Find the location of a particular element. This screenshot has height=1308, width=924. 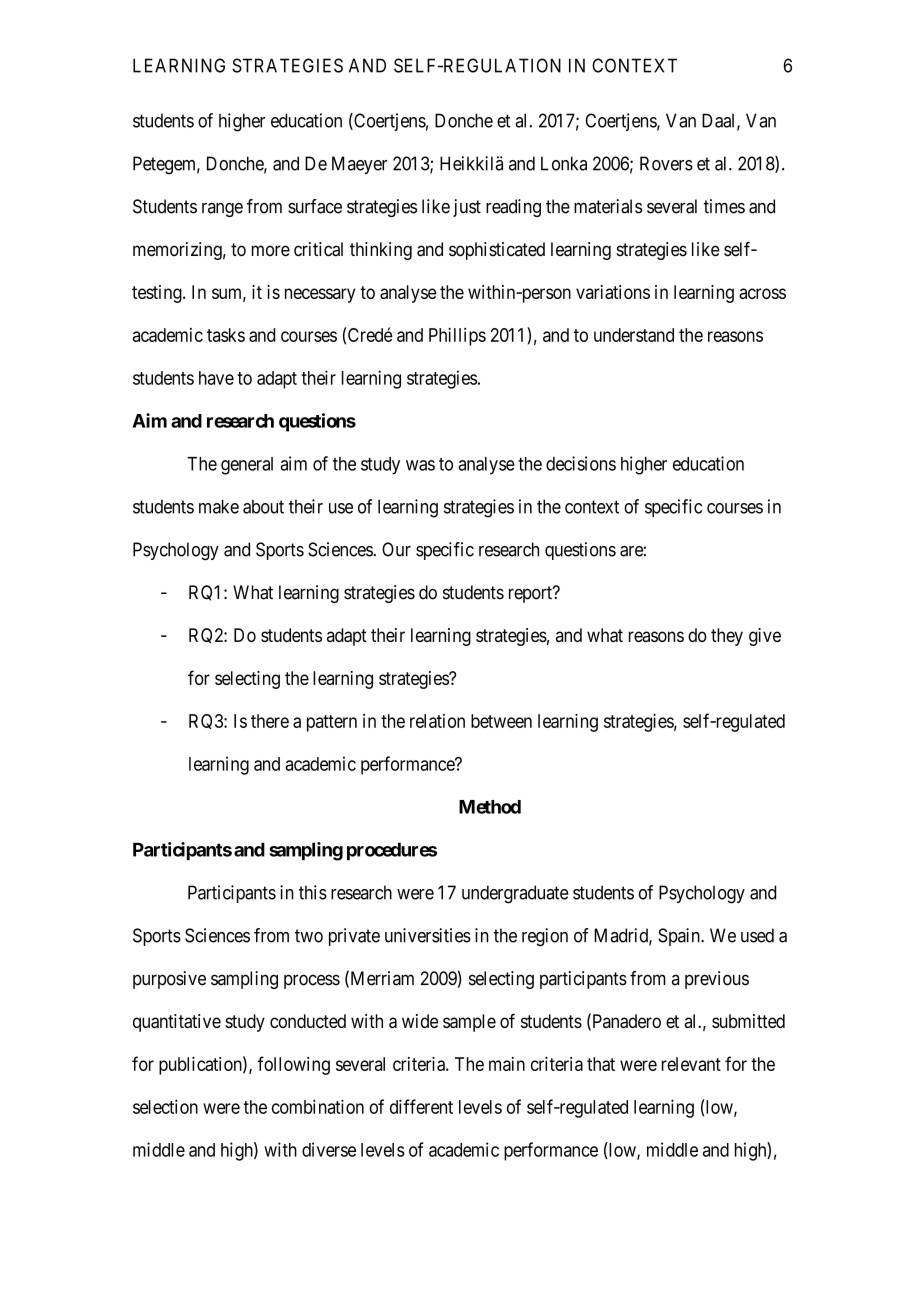

they is located at coordinates (727, 637).
